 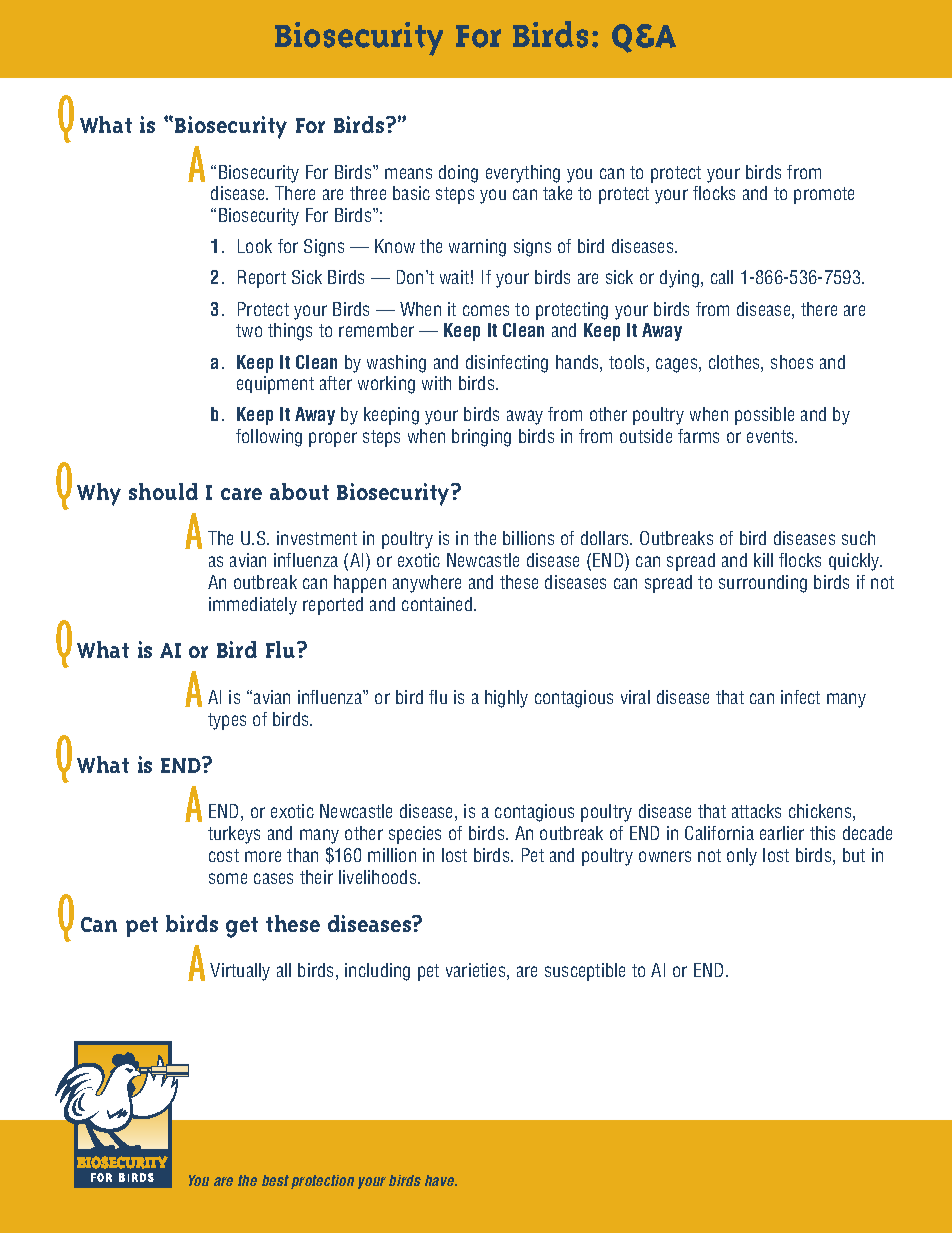 What do you see at coordinates (742, 857) in the screenshot?
I see `only` at bounding box center [742, 857].
